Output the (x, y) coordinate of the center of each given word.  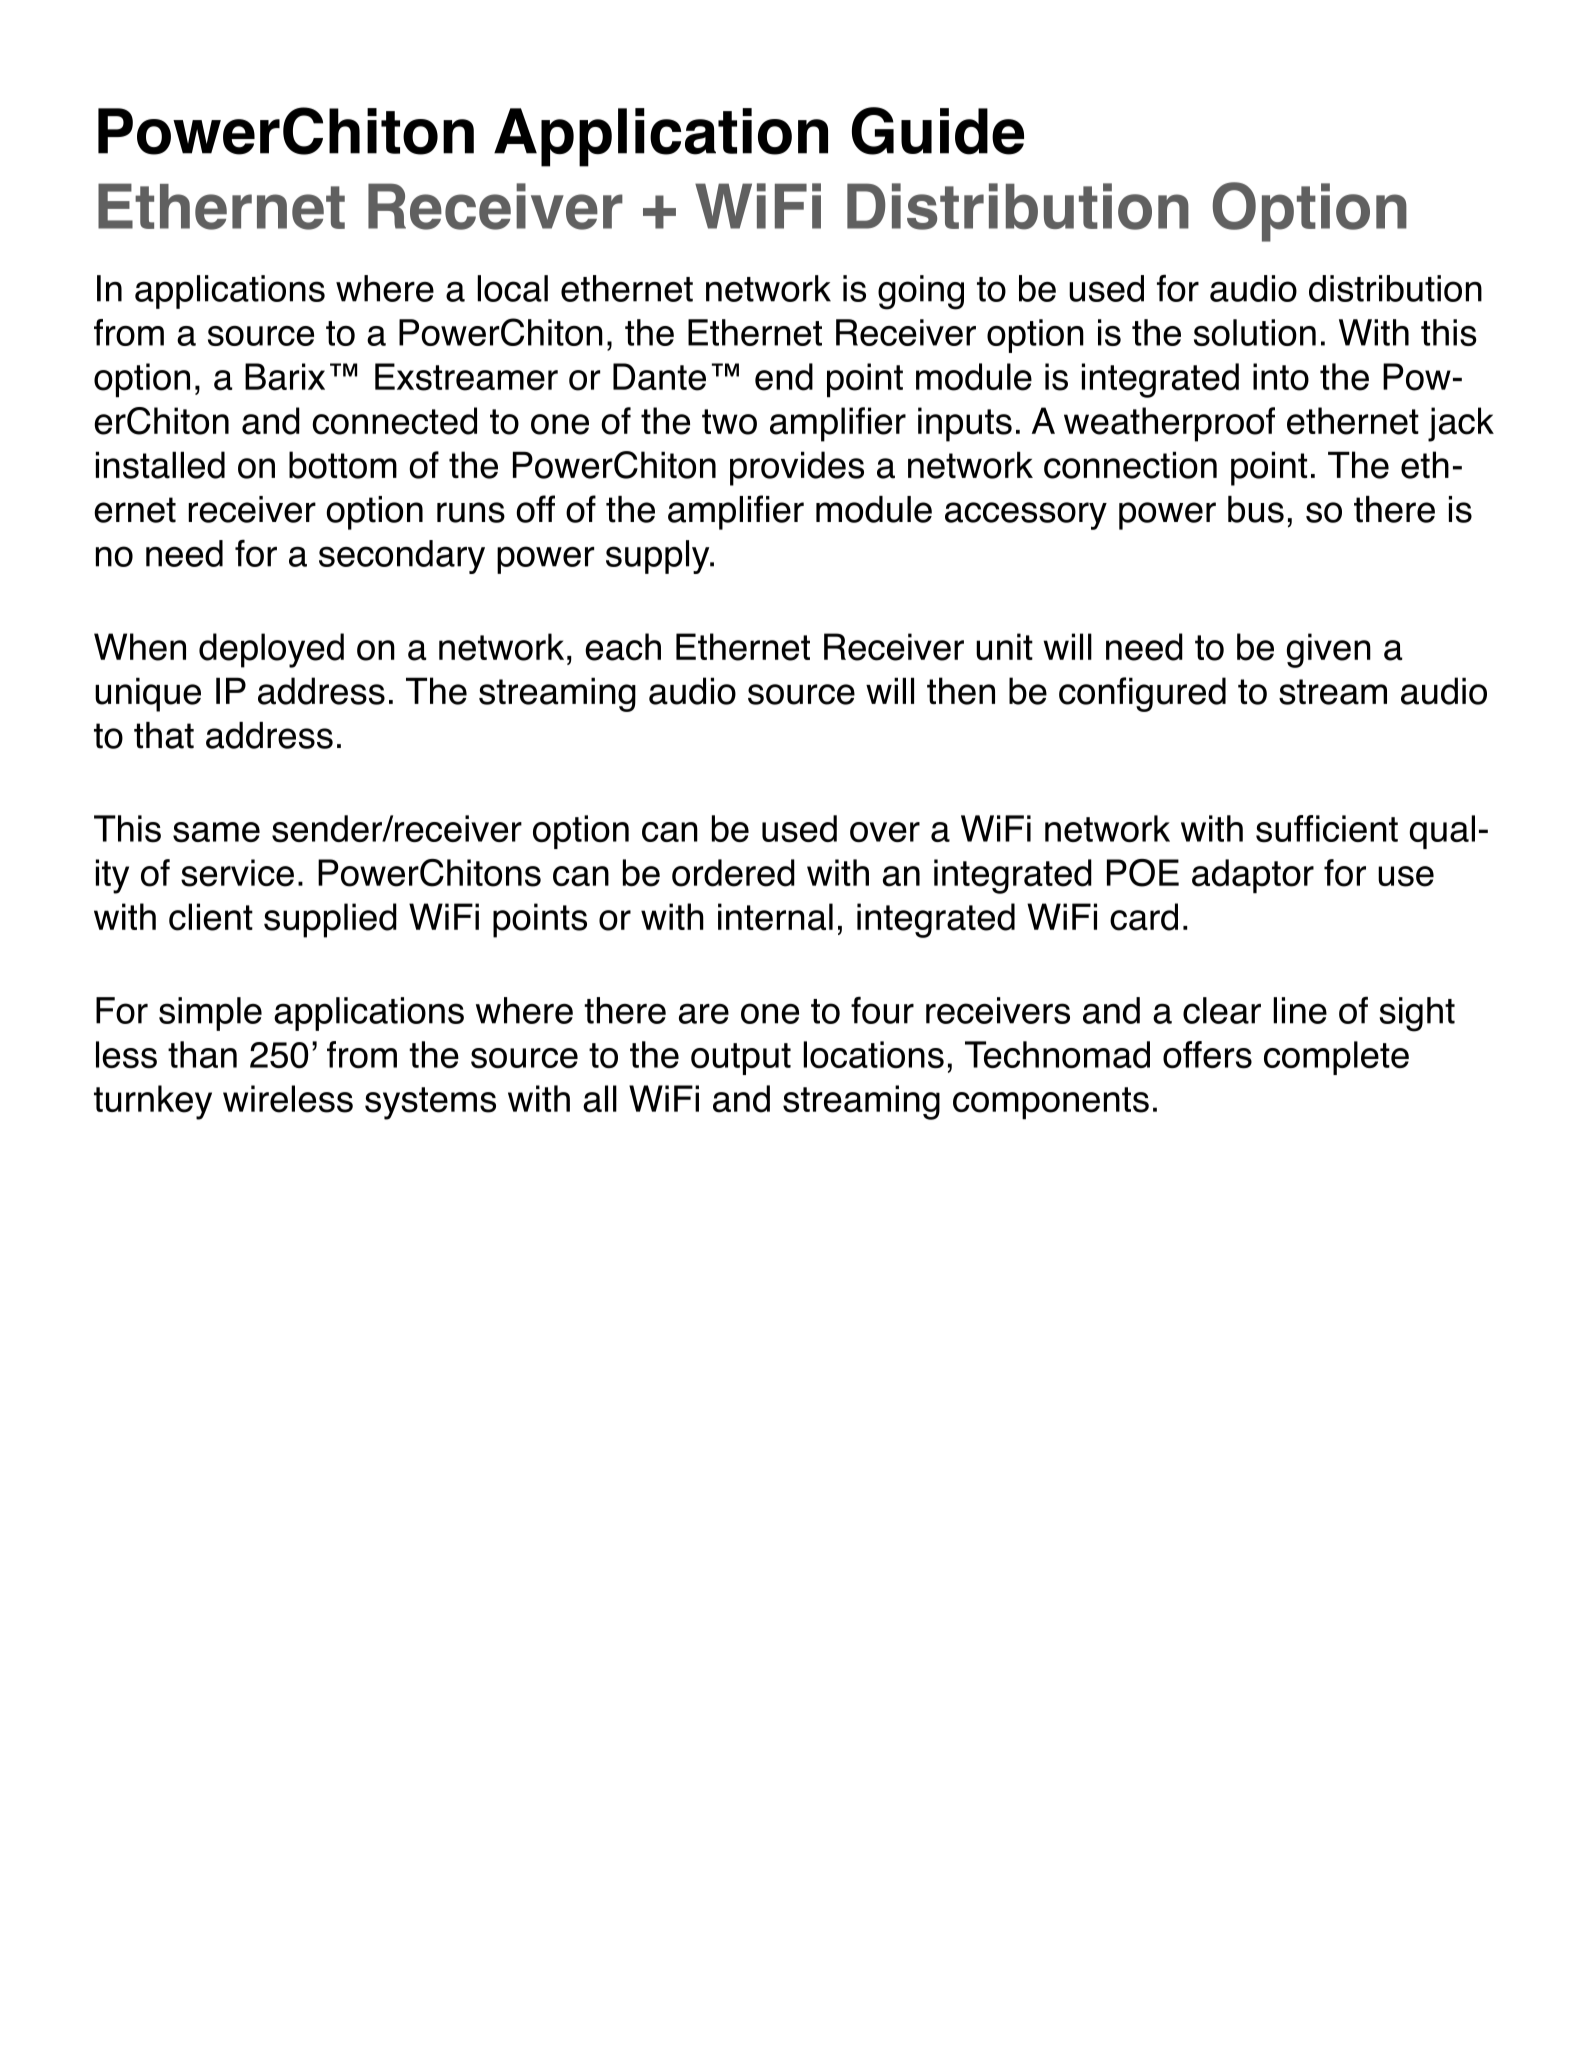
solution (1255, 332)
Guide (938, 131)
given (1329, 650)
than (202, 1054)
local (512, 288)
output (741, 1059)
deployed (271, 650)
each (623, 647)
